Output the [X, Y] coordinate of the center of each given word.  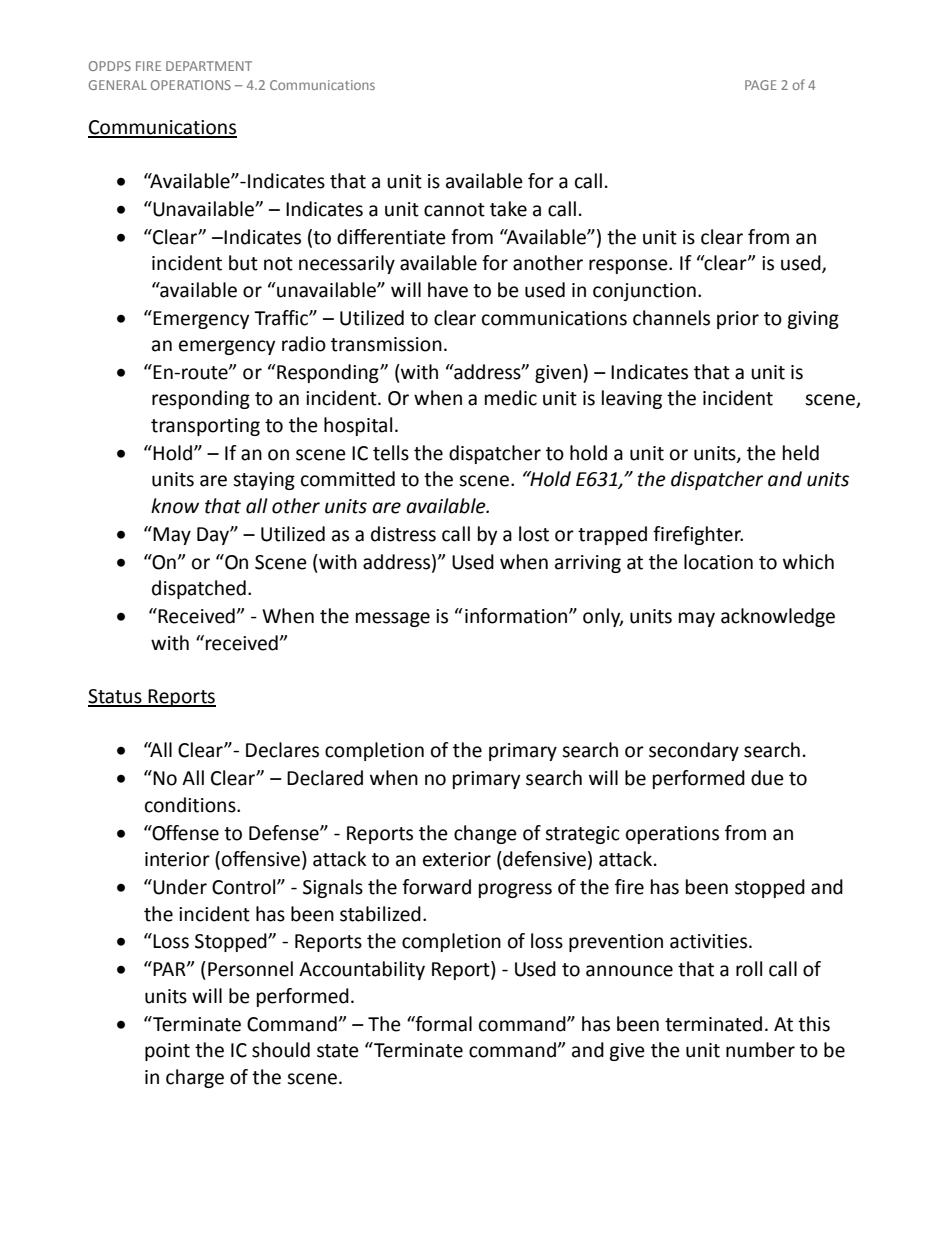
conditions [191, 805]
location [718, 562]
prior [738, 320]
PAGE [761, 85]
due [767, 778]
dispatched [199, 589]
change [485, 834]
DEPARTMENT [209, 66]
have [448, 290]
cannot [454, 210]
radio [304, 344]
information [517, 616]
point [167, 1052]
